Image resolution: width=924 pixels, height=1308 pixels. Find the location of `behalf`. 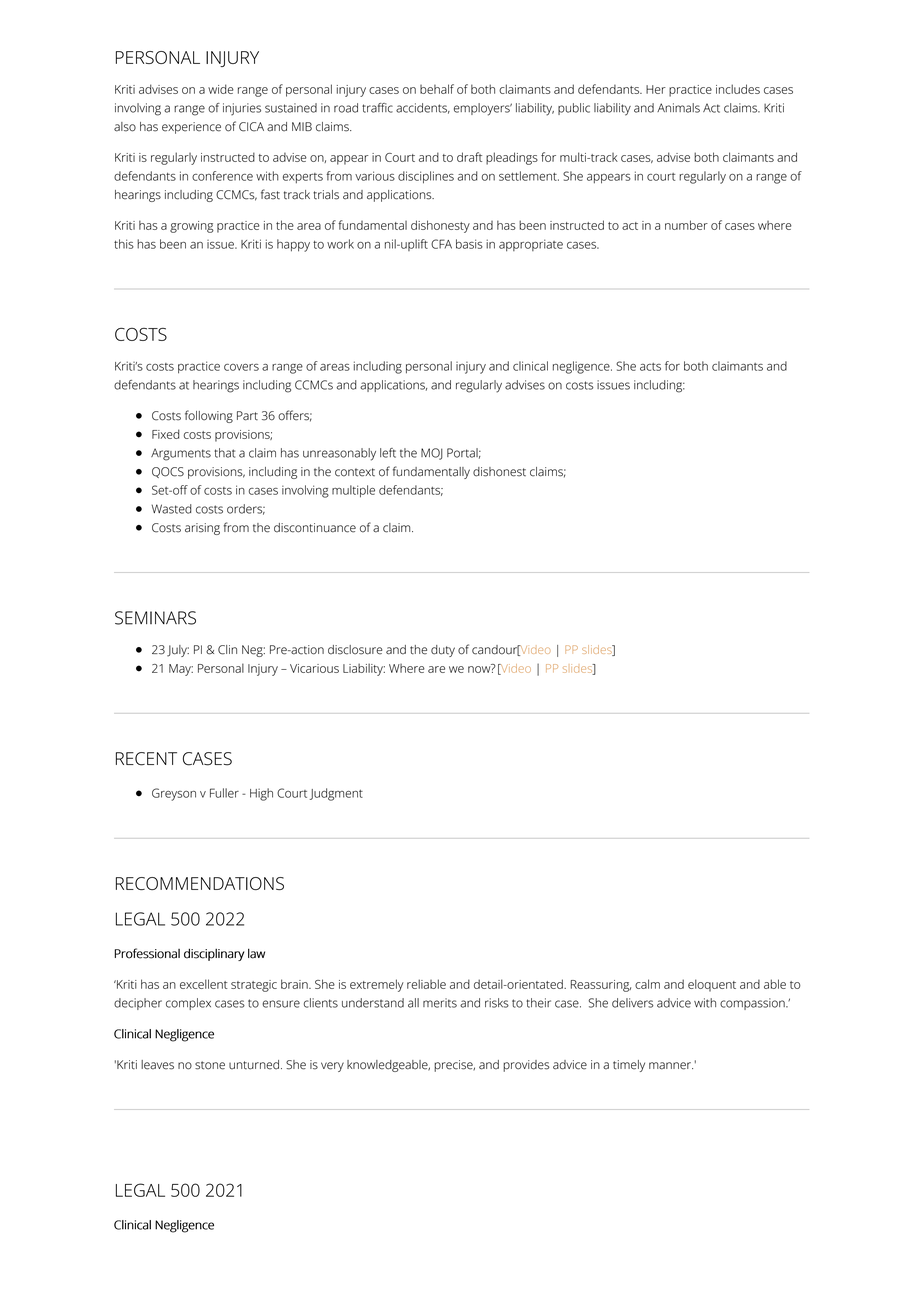

behalf is located at coordinates (437, 89).
